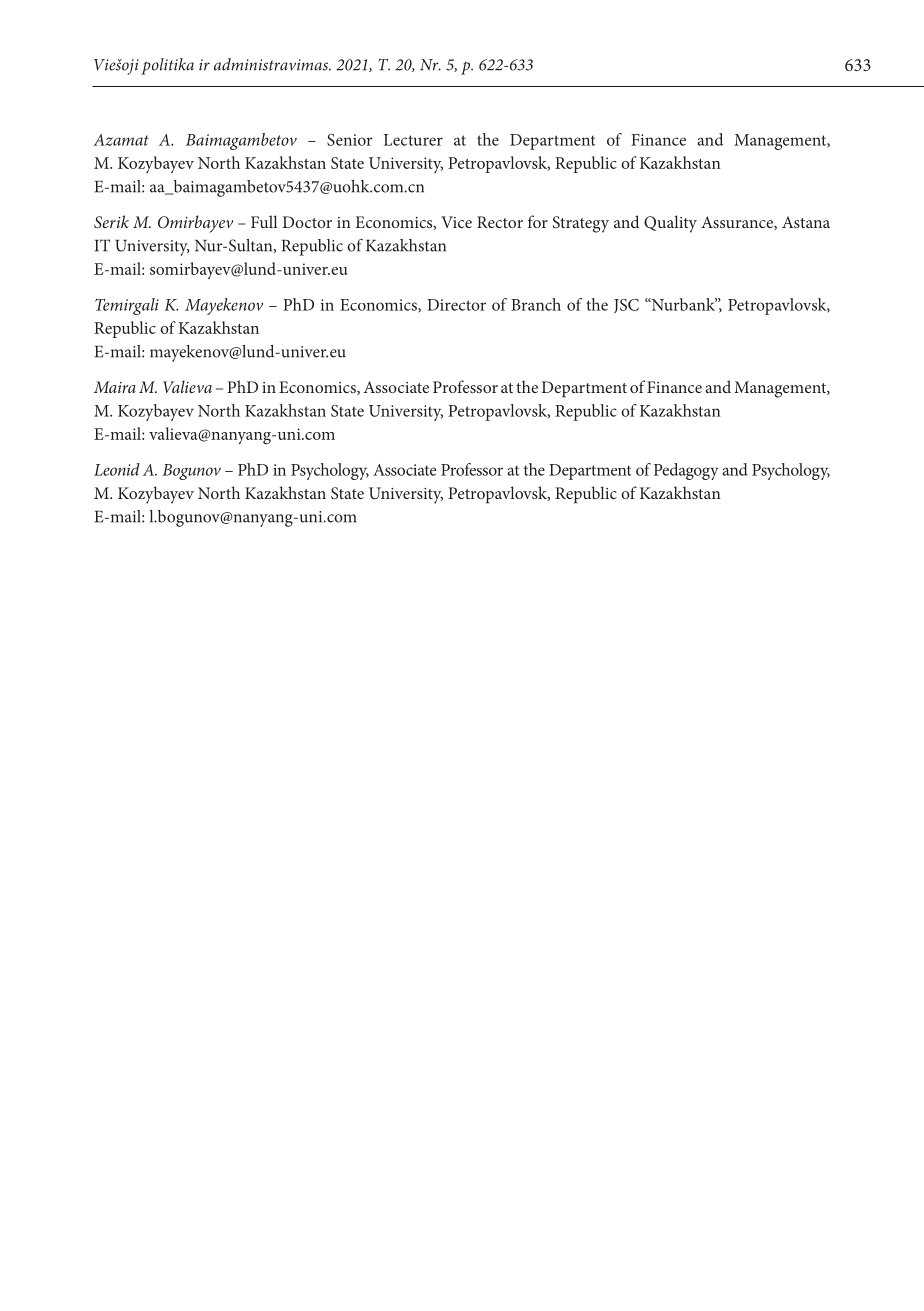 Image resolution: width=924 pixels, height=1311 pixels. What do you see at coordinates (456, 222) in the document?
I see `Vice` at bounding box center [456, 222].
